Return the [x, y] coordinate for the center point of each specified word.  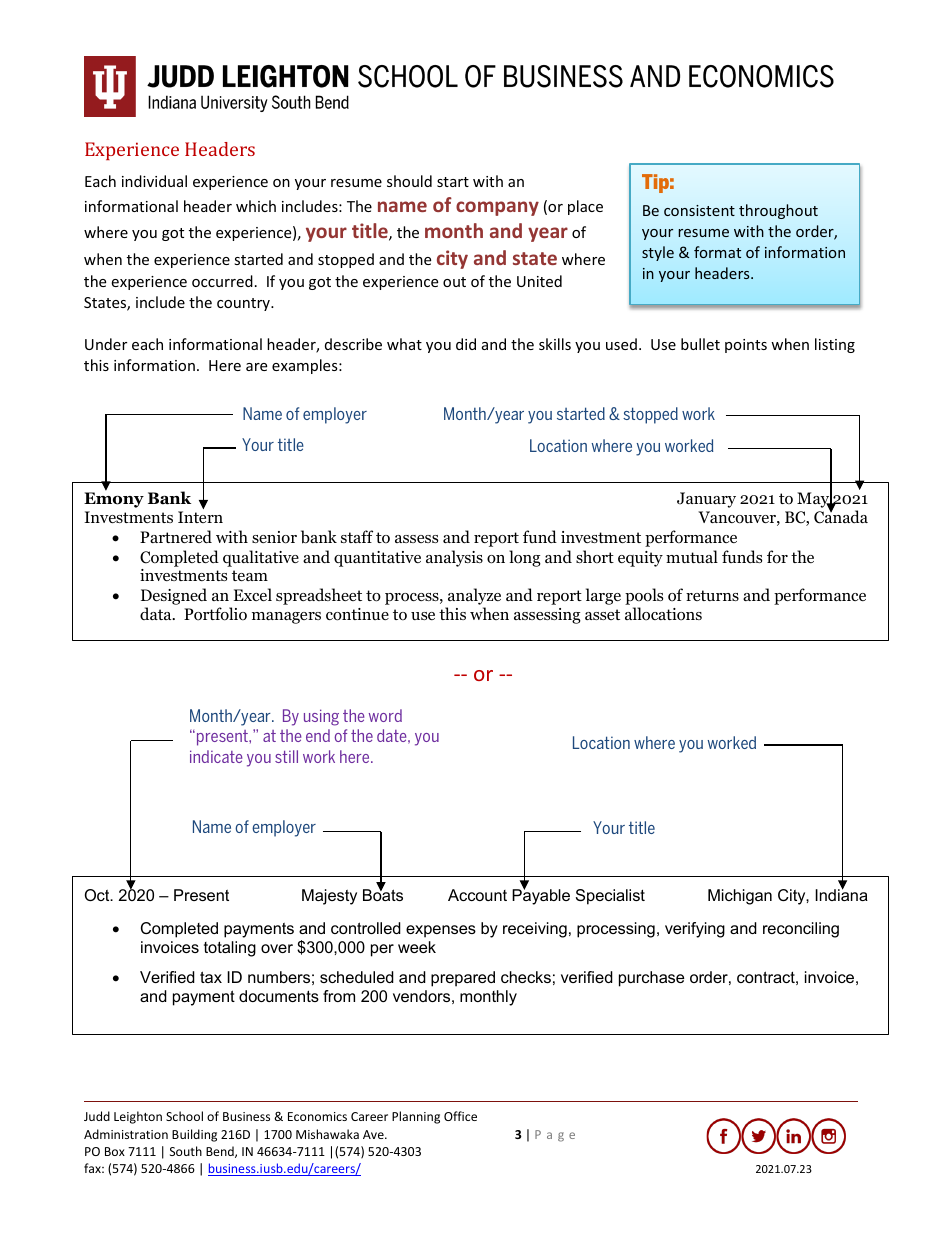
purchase [651, 979]
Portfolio [215, 614]
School [184, 1116]
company [497, 208]
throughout [778, 211]
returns [712, 595]
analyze [473, 598]
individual [154, 181]
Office [460, 1116]
